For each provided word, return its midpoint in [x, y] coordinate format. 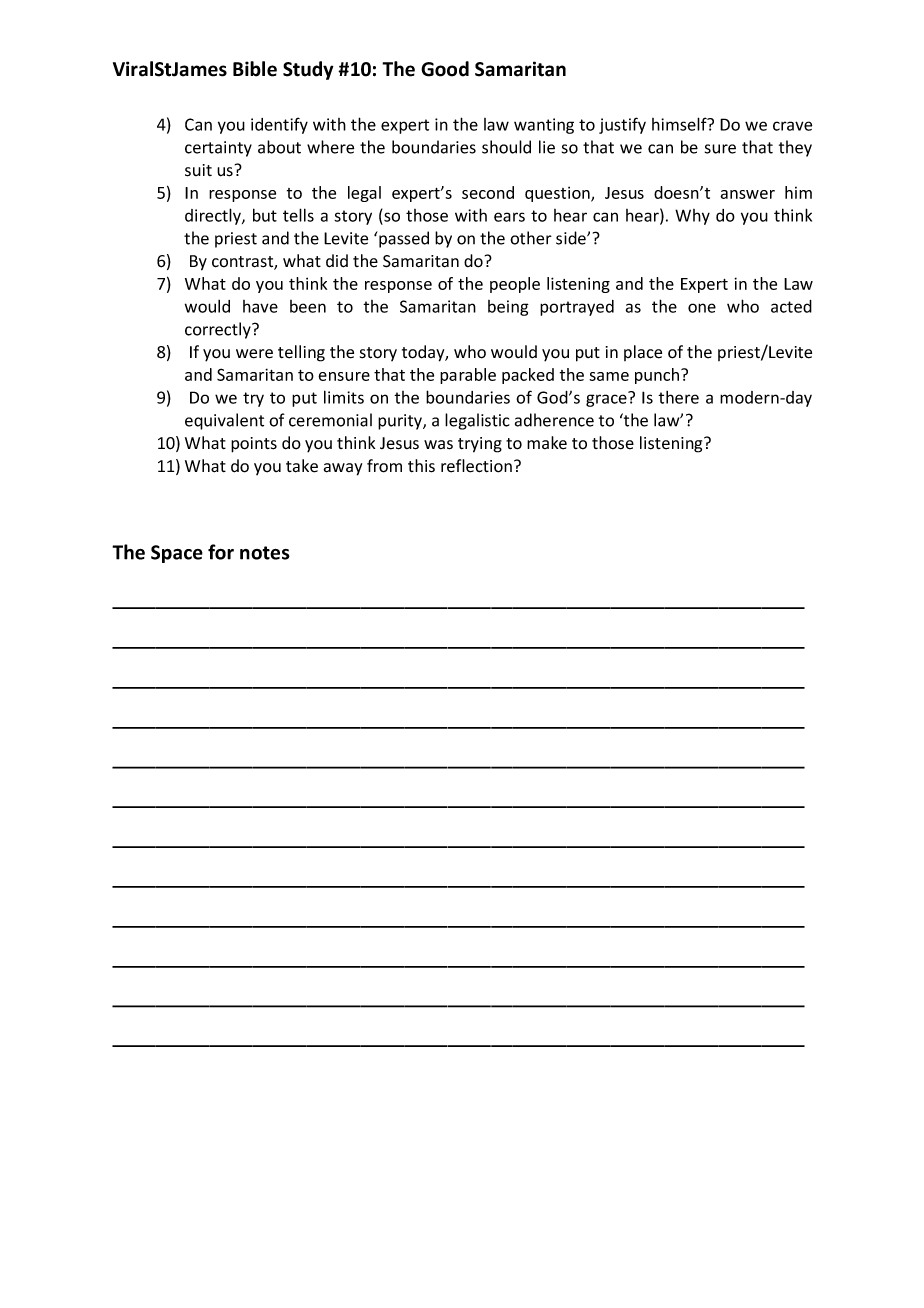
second [488, 192]
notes [265, 553]
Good [445, 69]
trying [480, 445]
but [265, 215]
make [547, 443]
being [508, 308]
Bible [255, 69]
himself [680, 124]
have [260, 306]
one [702, 308]
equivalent [224, 421]
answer [747, 194]
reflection [476, 466]
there [678, 397]
